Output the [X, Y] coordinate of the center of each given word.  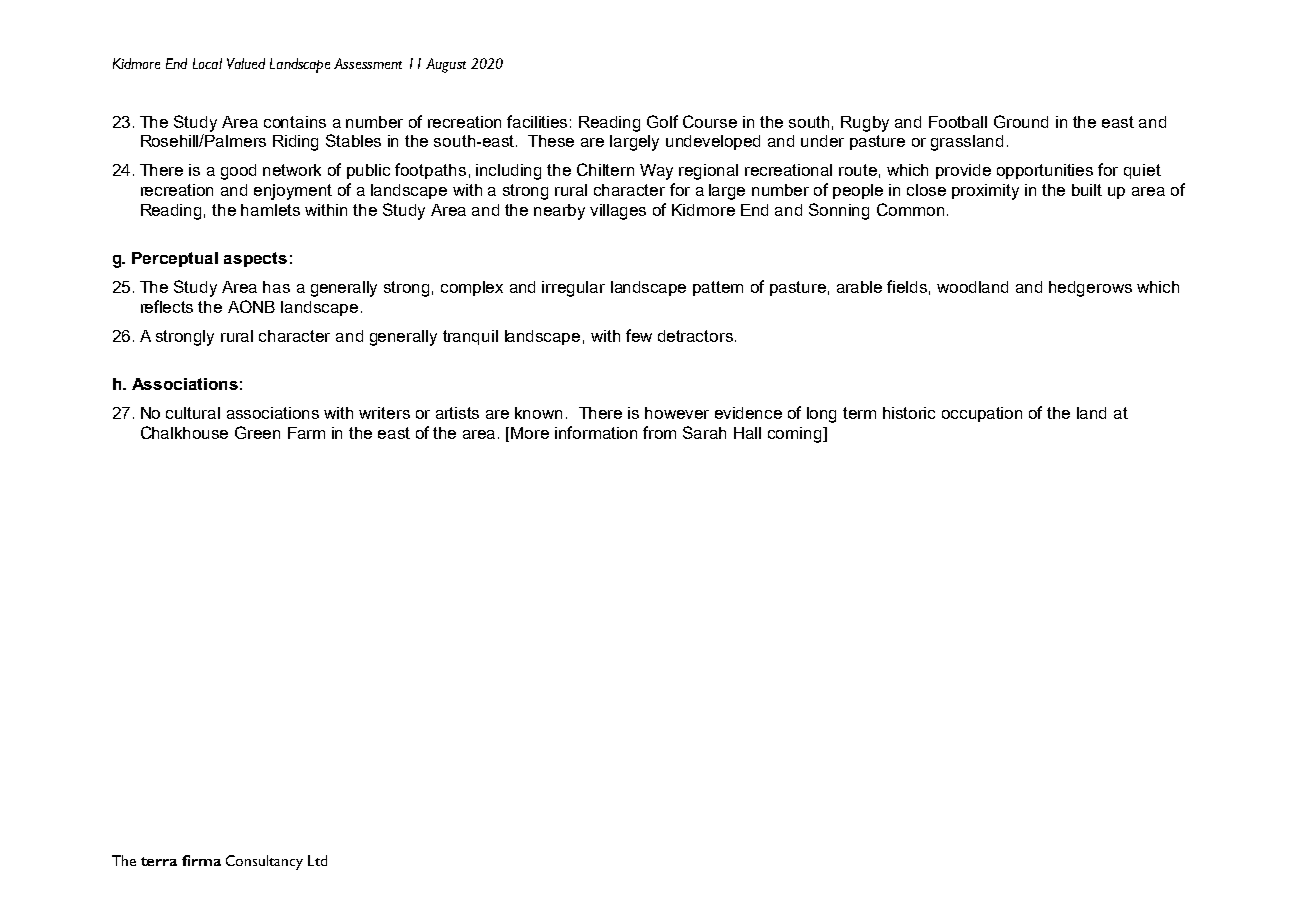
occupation [982, 414]
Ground [1021, 121]
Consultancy [264, 862]
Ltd [317, 860]
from [659, 432]
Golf [662, 121]
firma [201, 860]
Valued [246, 63]
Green [257, 432]
